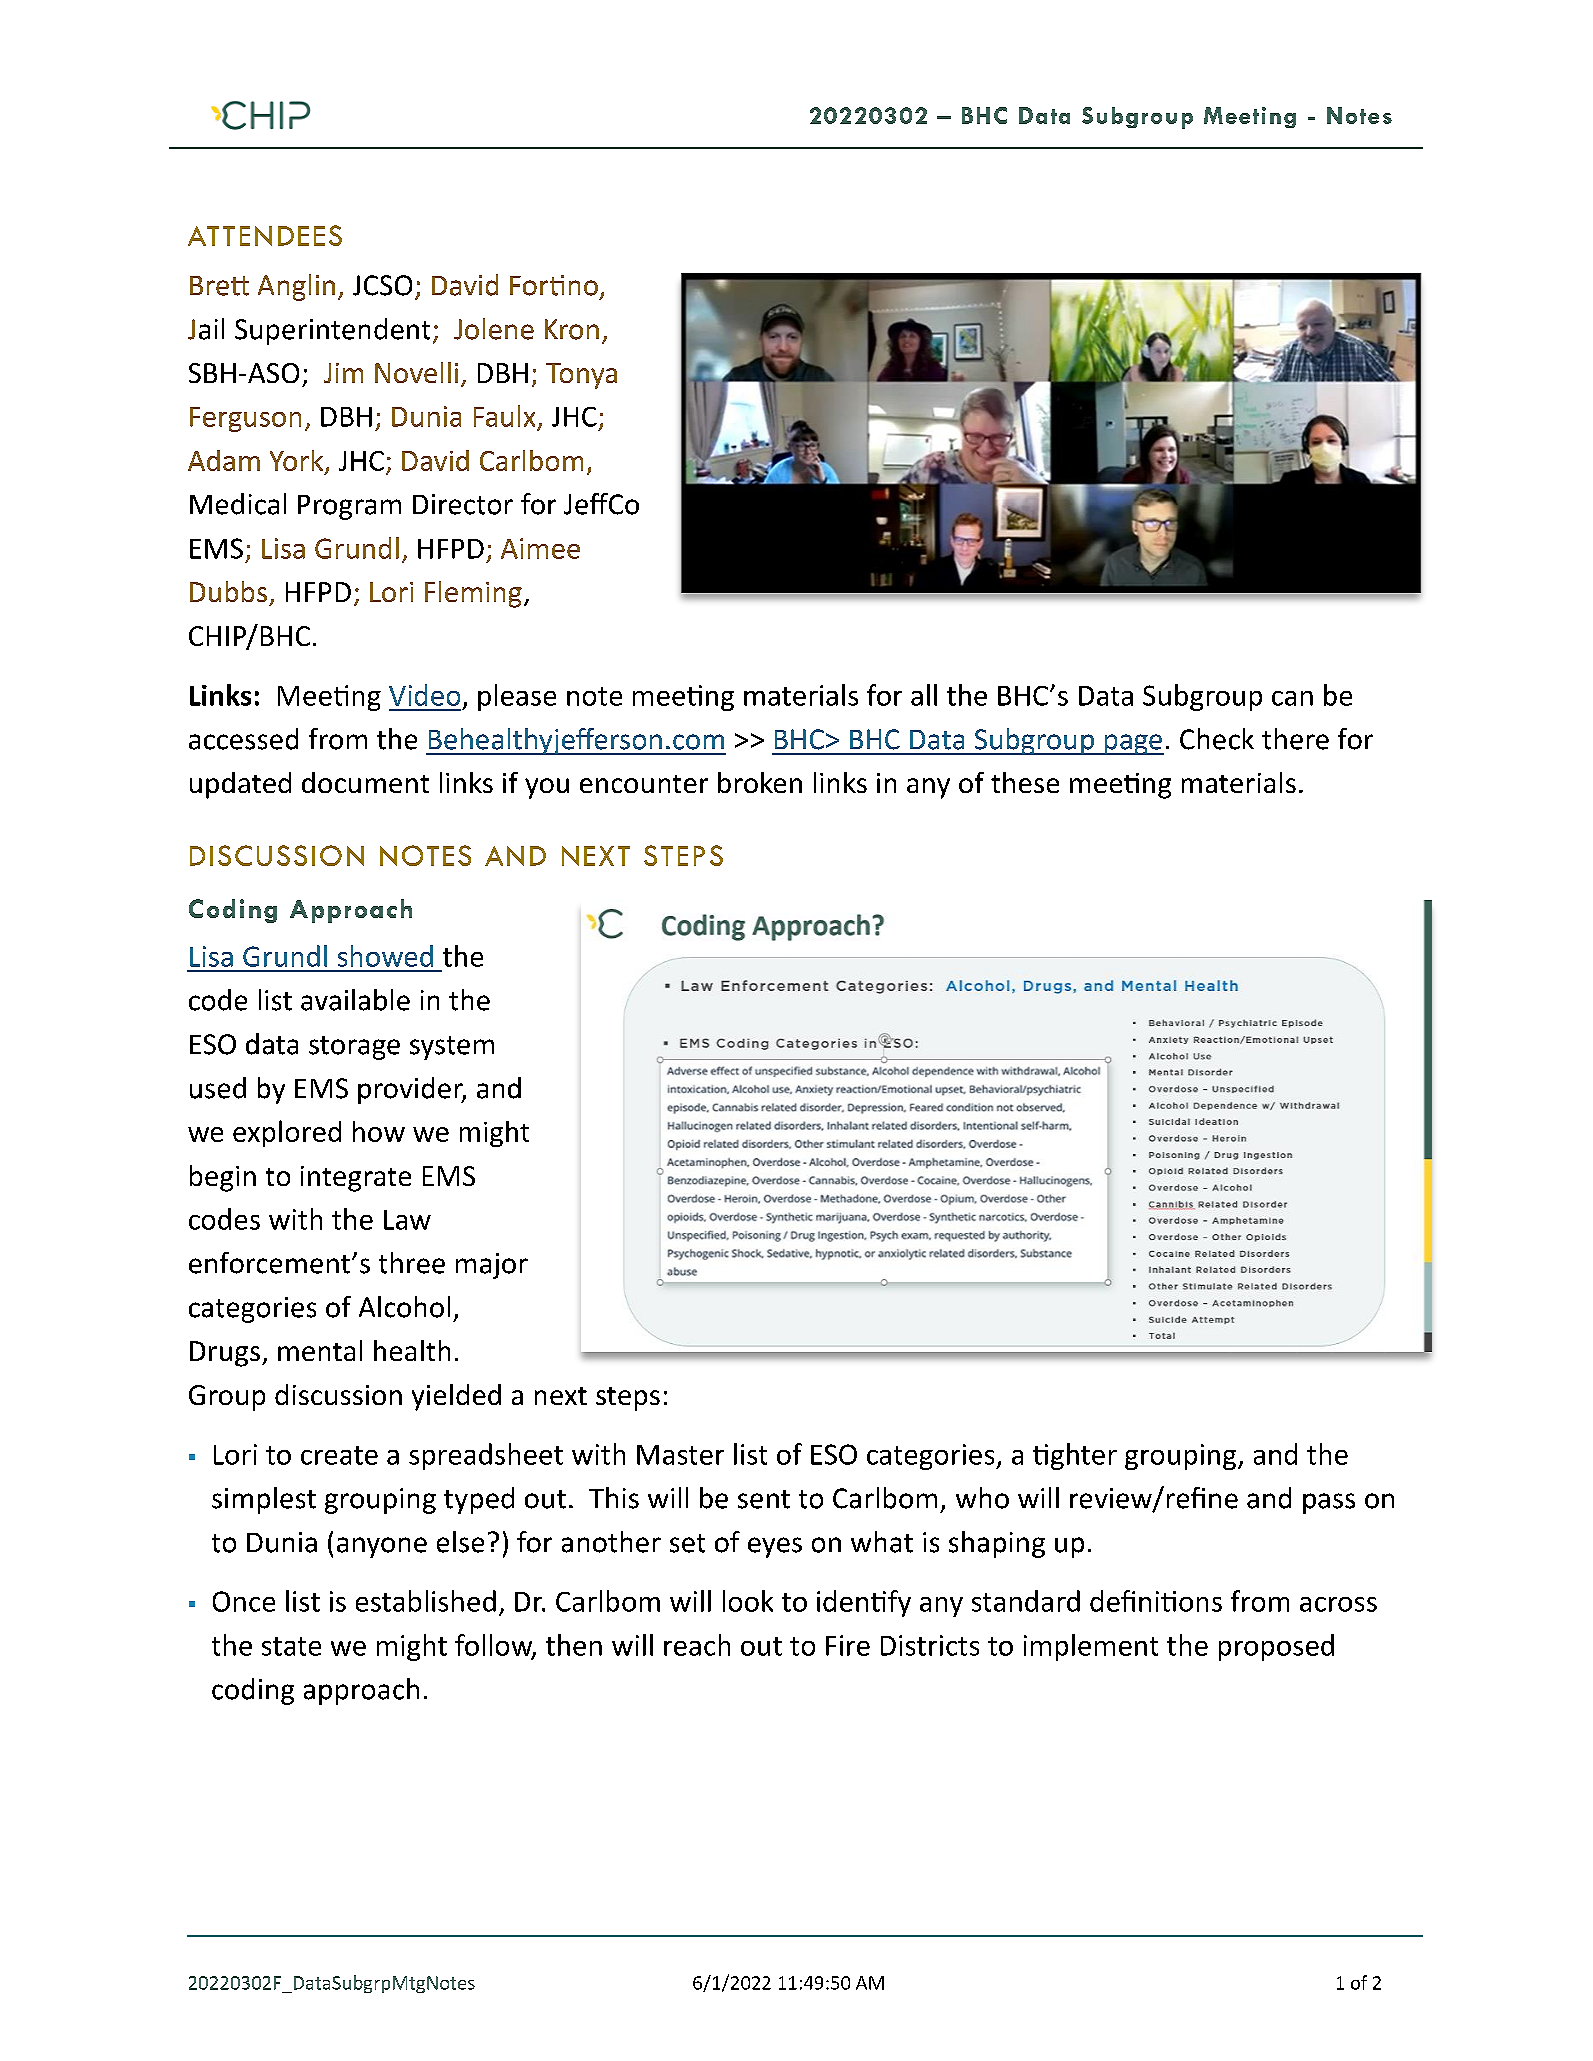 The height and width of the screenshot is (2061, 1593). Describe the element at coordinates (581, 376) in the screenshot. I see `Tonya` at that location.
